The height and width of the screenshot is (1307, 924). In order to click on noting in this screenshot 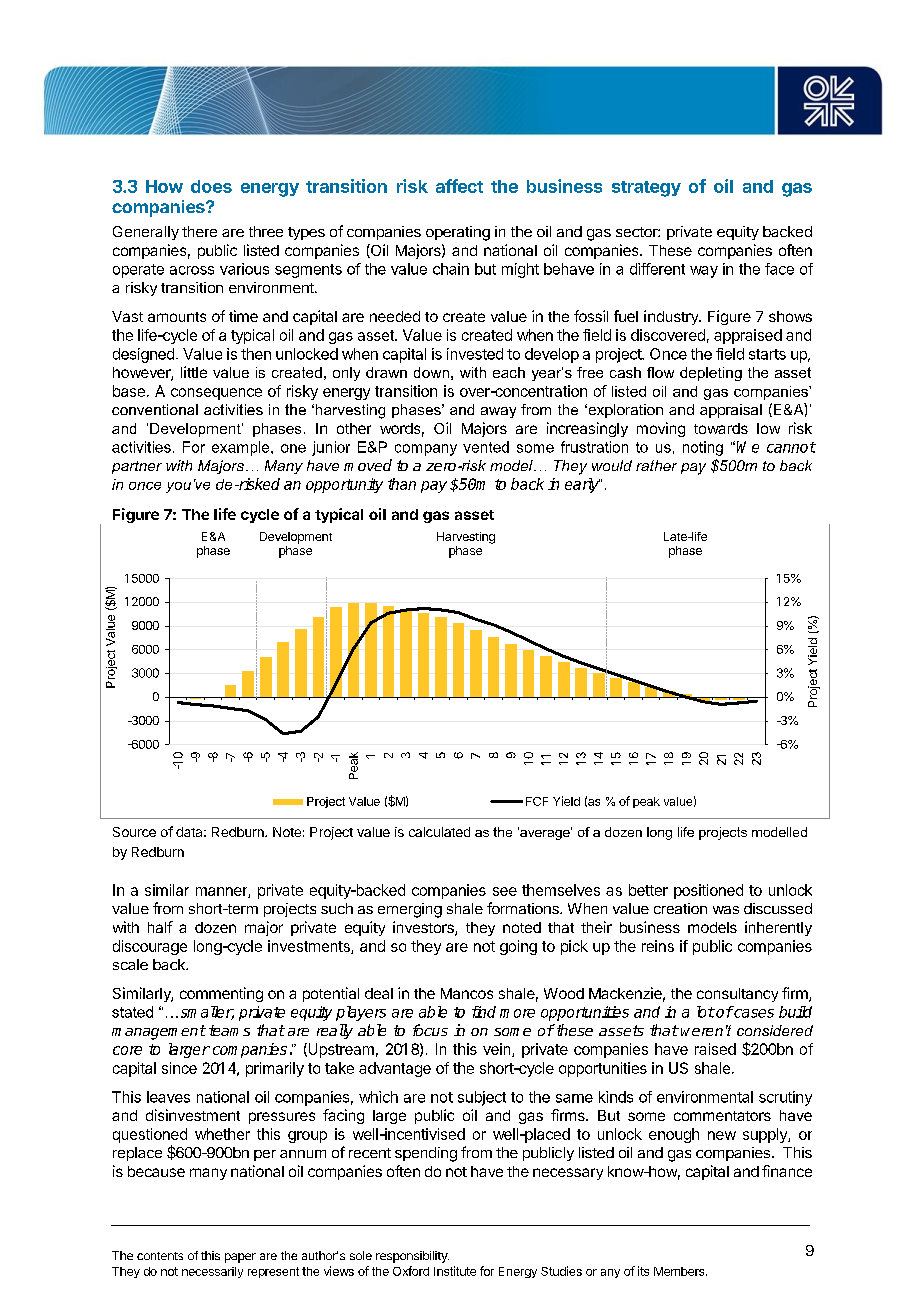, I will do `click(703, 448)`.
